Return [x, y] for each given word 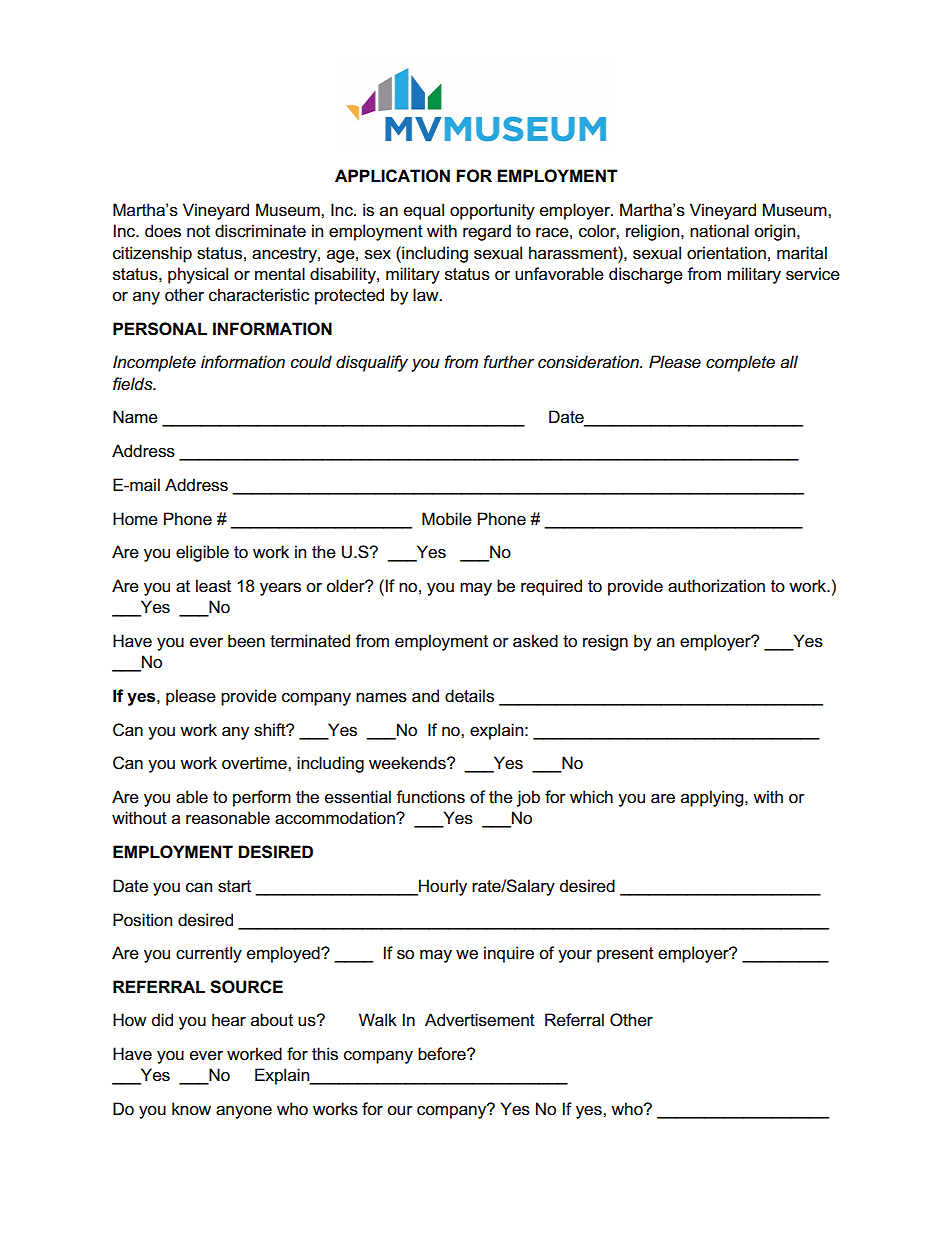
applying [713, 798]
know [191, 1108]
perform [262, 798]
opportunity [492, 211]
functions [430, 797]
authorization [716, 586]
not [198, 231]
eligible [202, 553]
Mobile [447, 519]
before [443, 1054]
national [719, 231]
